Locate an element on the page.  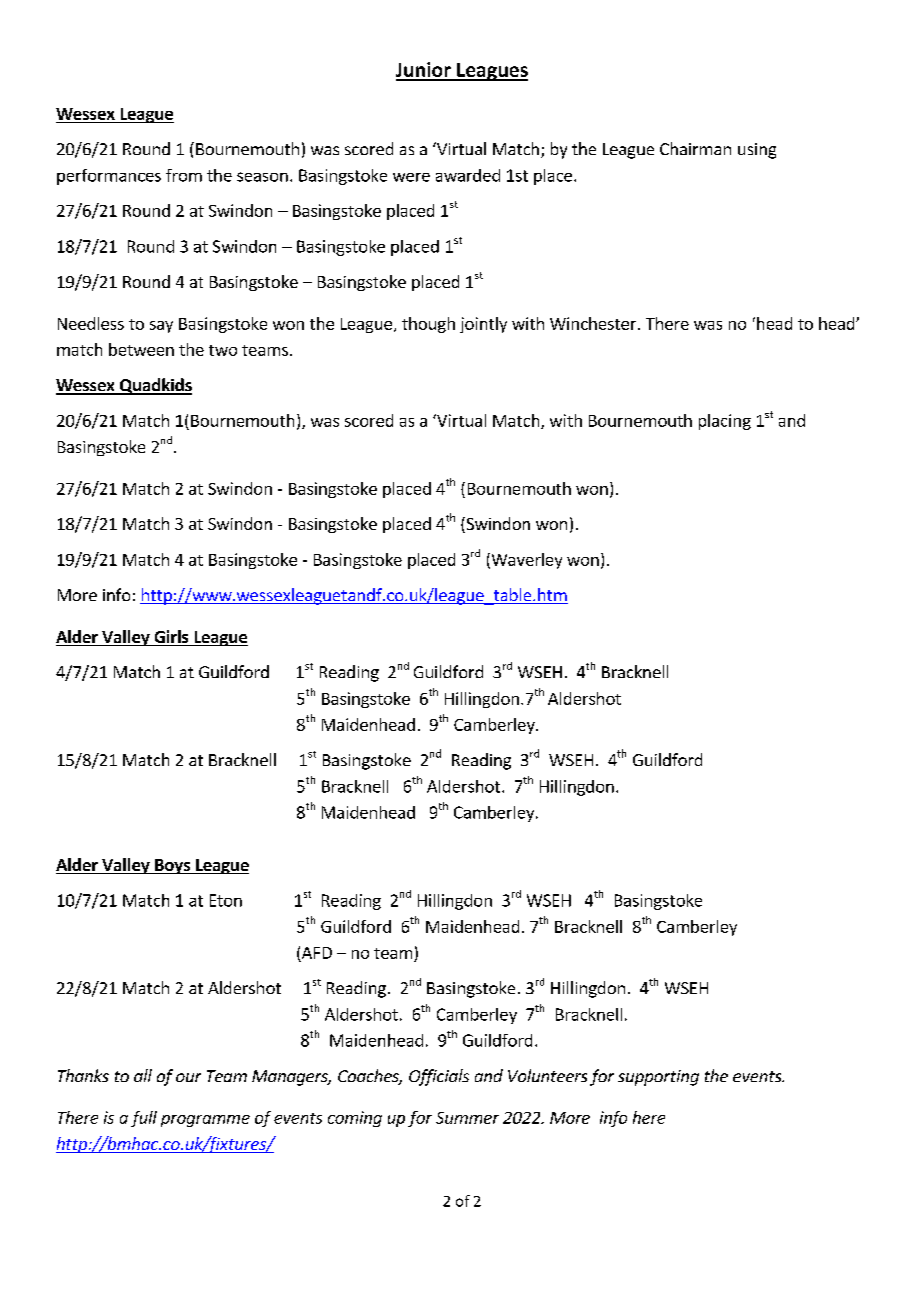
from is located at coordinates (184, 175).
